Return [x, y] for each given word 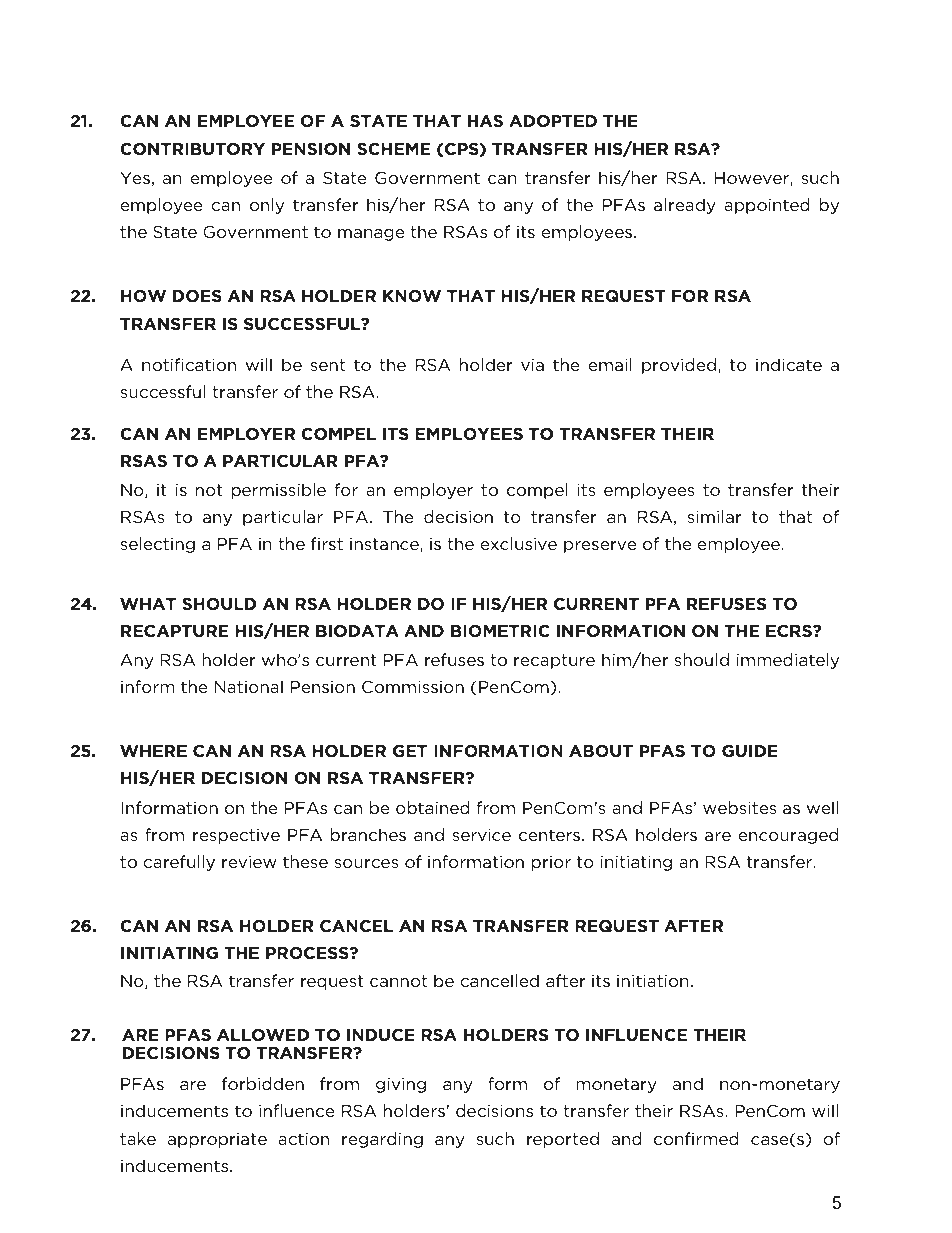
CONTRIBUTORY [192, 148]
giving [401, 1085]
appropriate [217, 1140]
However [753, 179]
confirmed [696, 1138]
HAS [485, 121]
